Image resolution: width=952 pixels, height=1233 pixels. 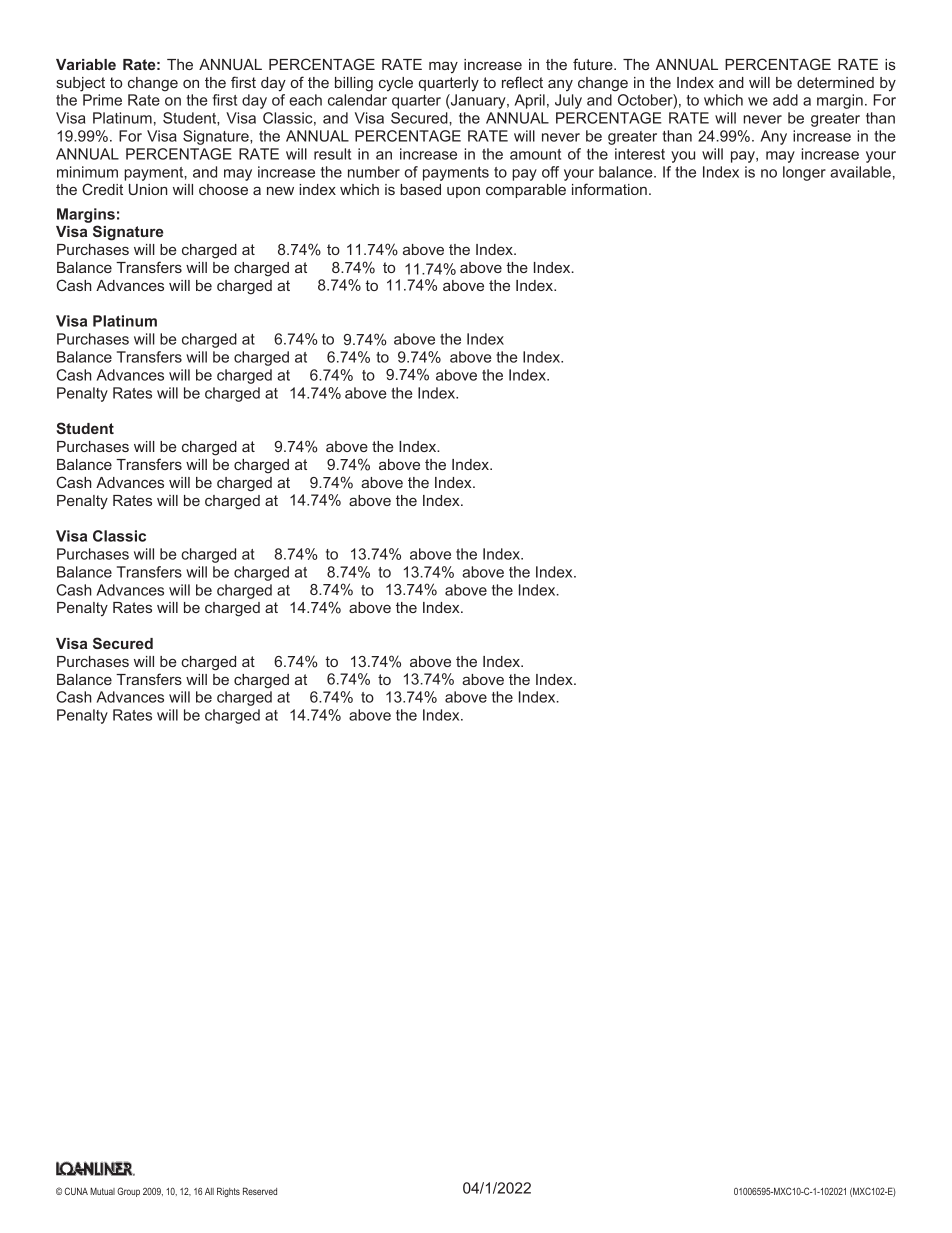 I want to click on upon, so click(x=463, y=192).
